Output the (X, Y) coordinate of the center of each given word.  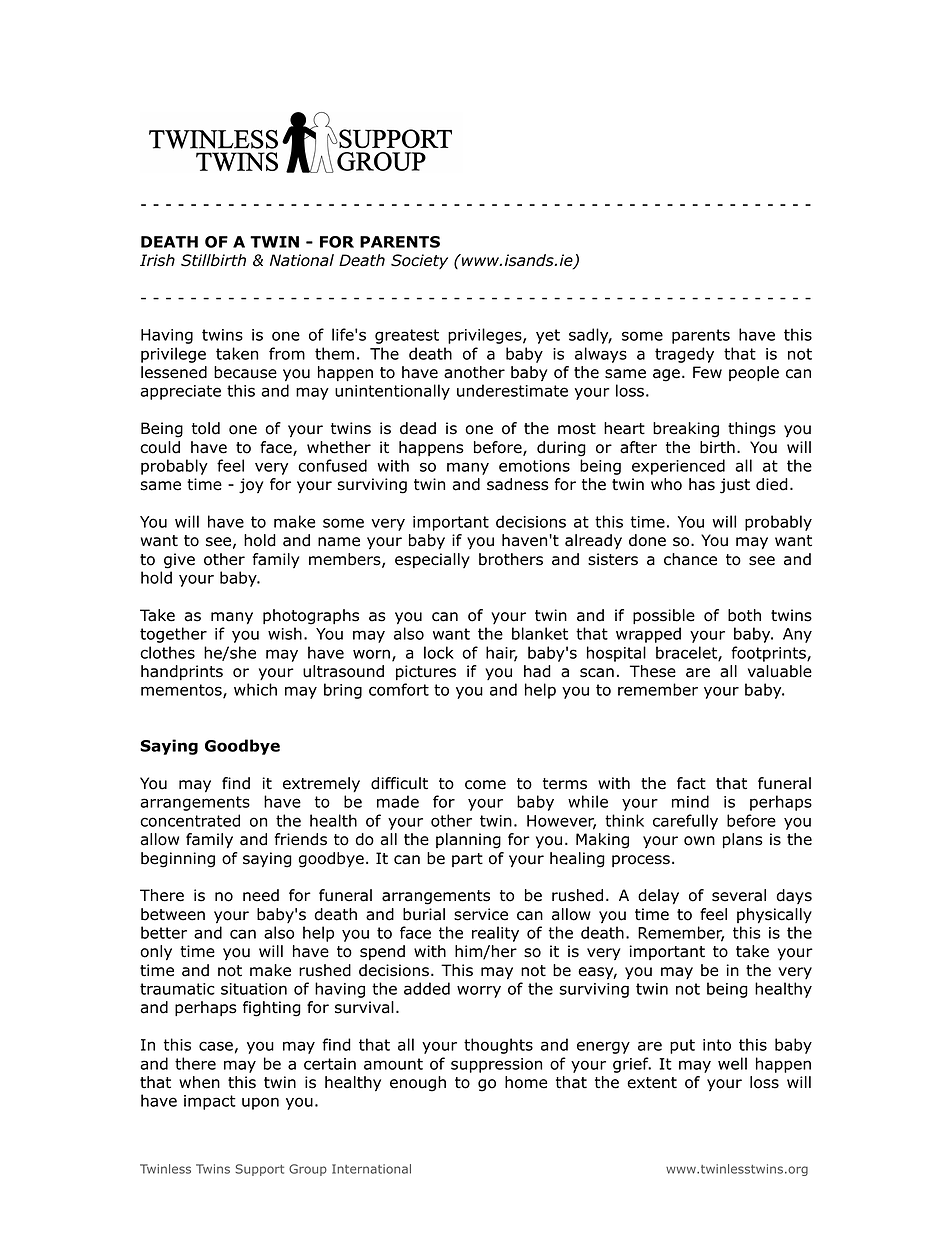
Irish (157, 260)
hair (502, 653)
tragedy (684, 355)
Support (259, 1170)
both (744, 615)
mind (690, 801)
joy (251, 486)
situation (254, 989)
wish (285, 633)
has (702, 484)
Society (419, 261)
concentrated (190, 820)
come (485, 785)
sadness (518, 484)
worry (479, 991)
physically (774, 915)
